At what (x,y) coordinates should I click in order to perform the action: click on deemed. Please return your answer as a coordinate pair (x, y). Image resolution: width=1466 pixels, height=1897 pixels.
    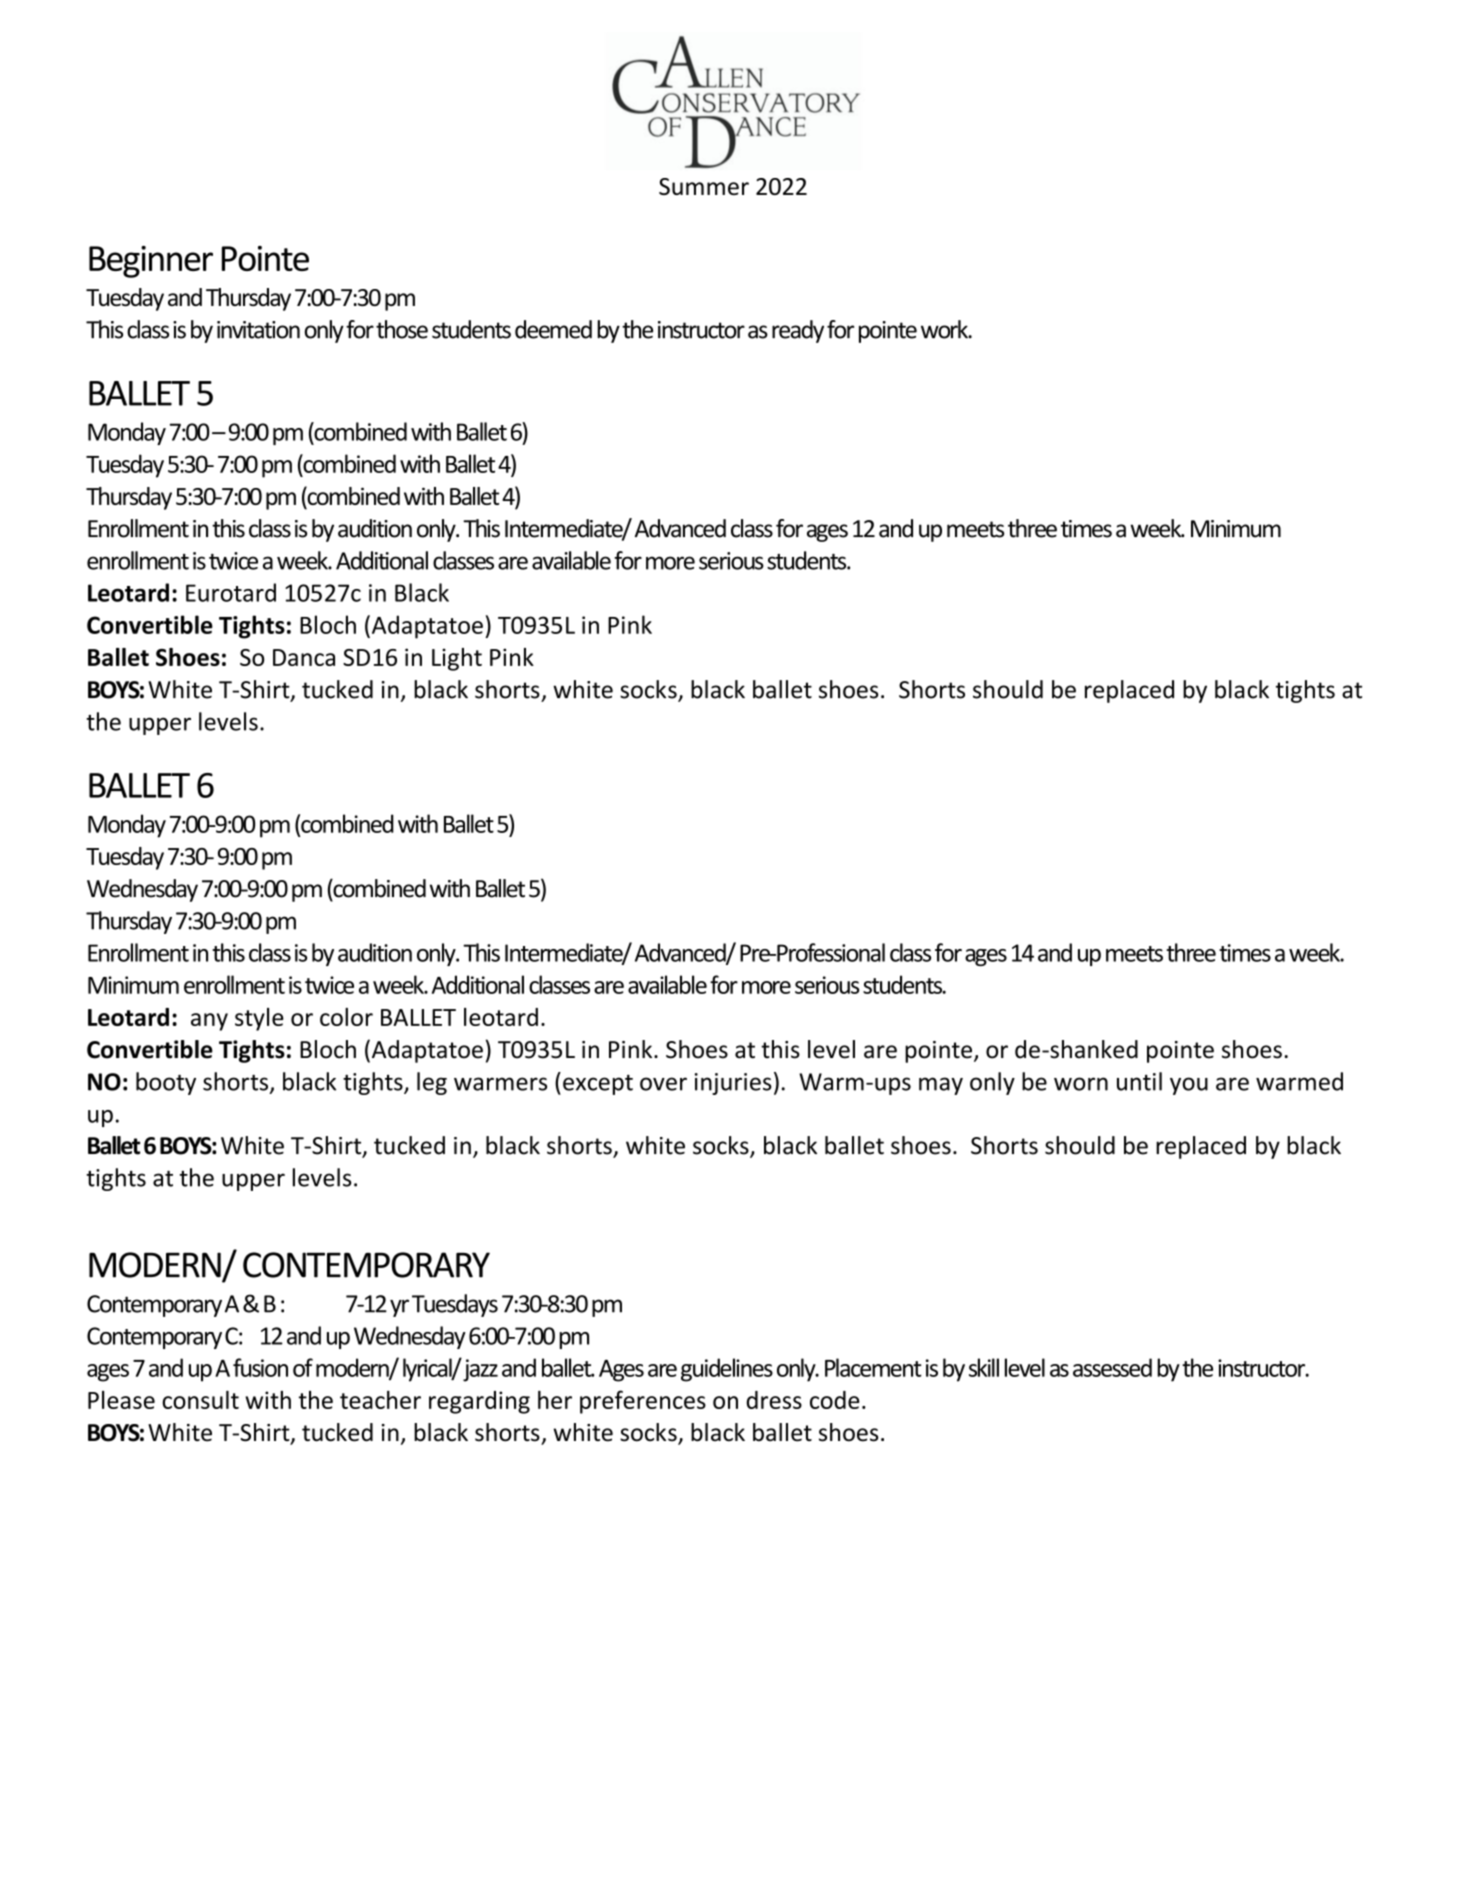
    Looking at the image, I should click on (553, 329).
